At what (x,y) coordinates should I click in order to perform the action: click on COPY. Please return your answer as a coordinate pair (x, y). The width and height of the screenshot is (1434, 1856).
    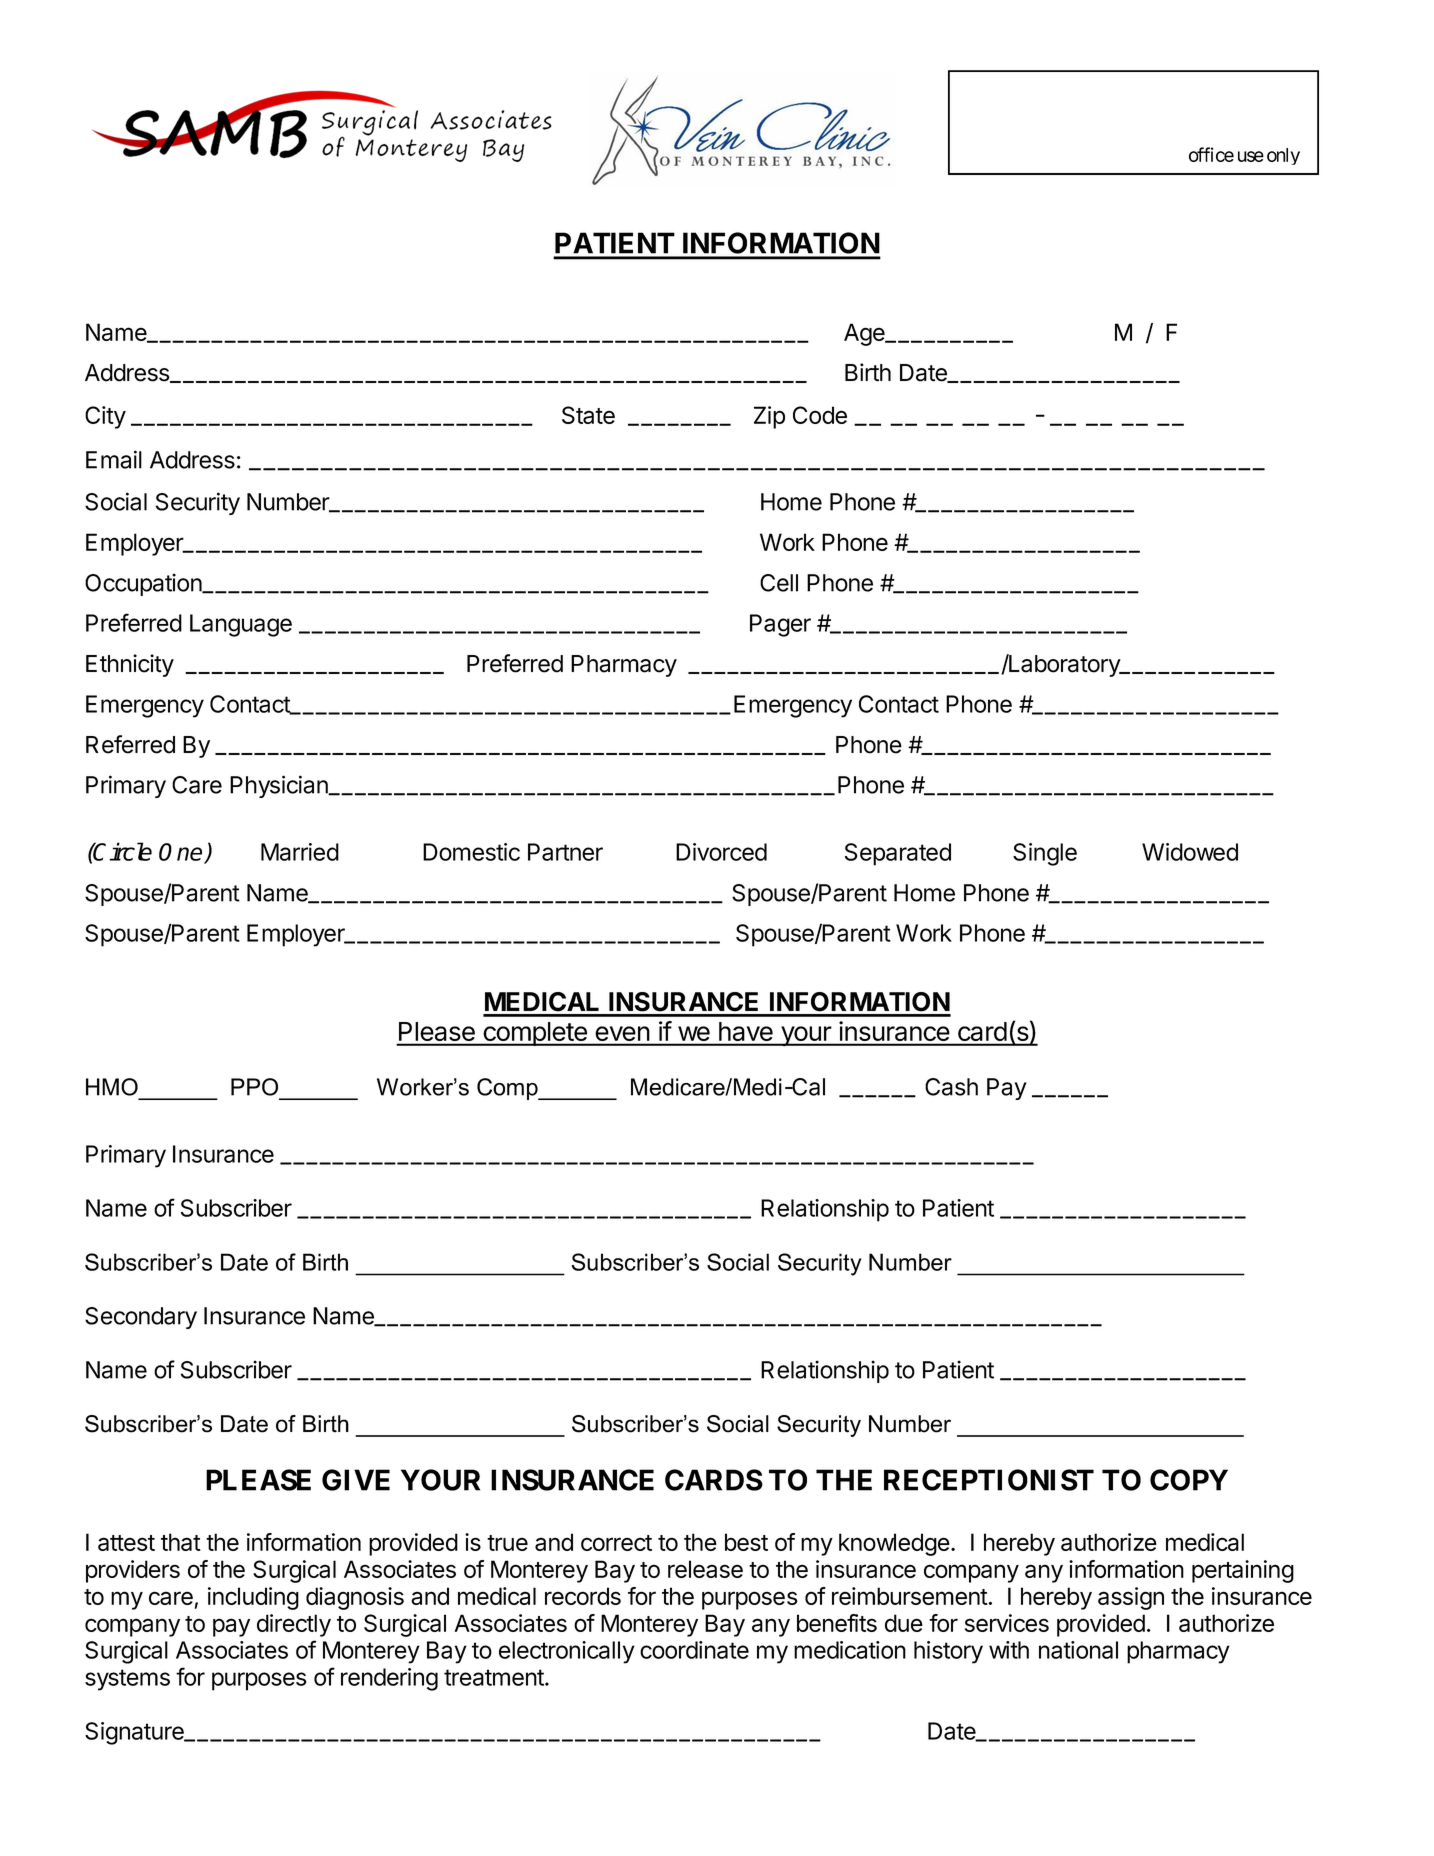
    Looking at the image, I should click on (1189, 1480).
